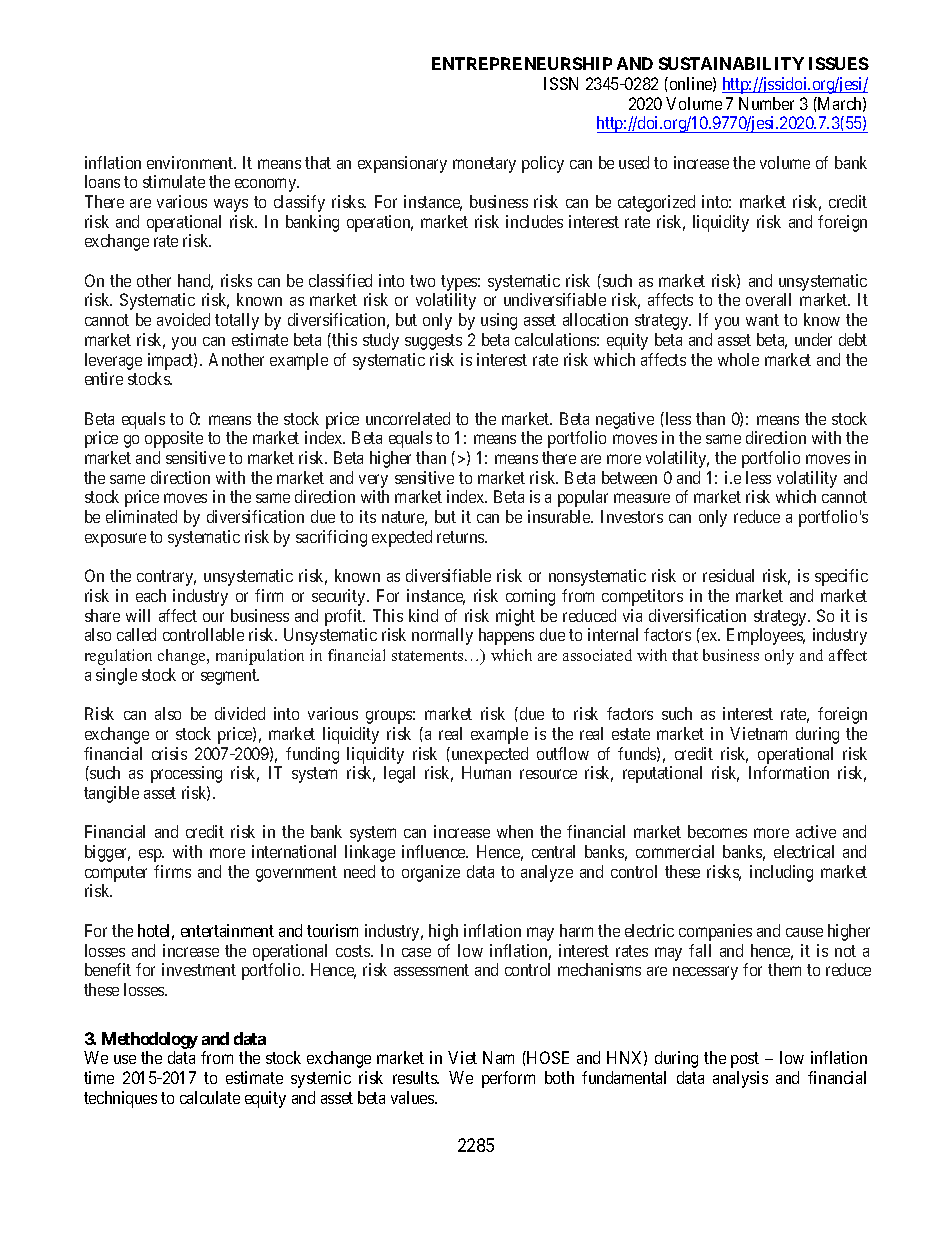 This page has height=1233, width=952. I want to click on avoided, so click(183, 319).
